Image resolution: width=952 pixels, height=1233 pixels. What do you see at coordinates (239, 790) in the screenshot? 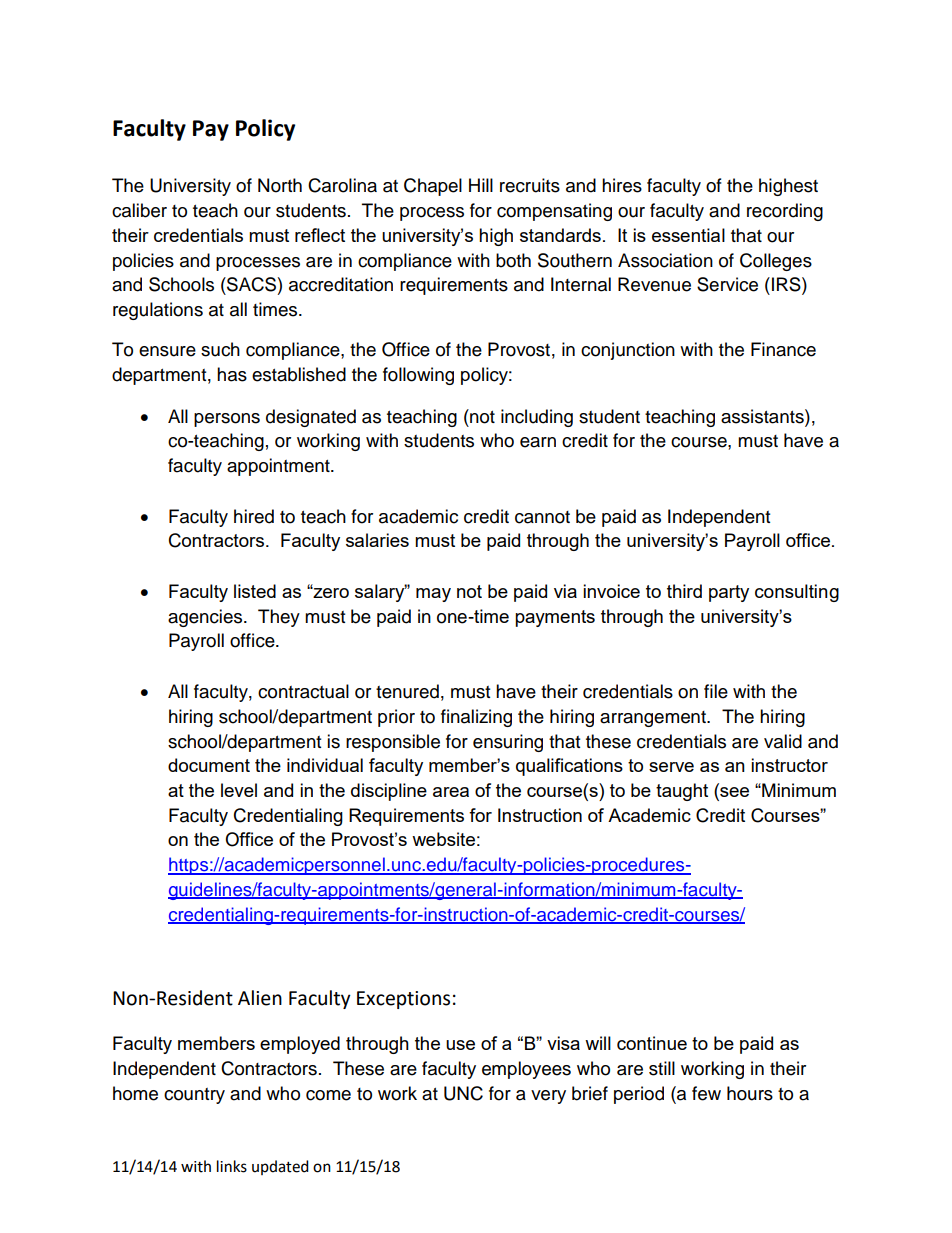
I see `level` at bounding box center [239, 790].
